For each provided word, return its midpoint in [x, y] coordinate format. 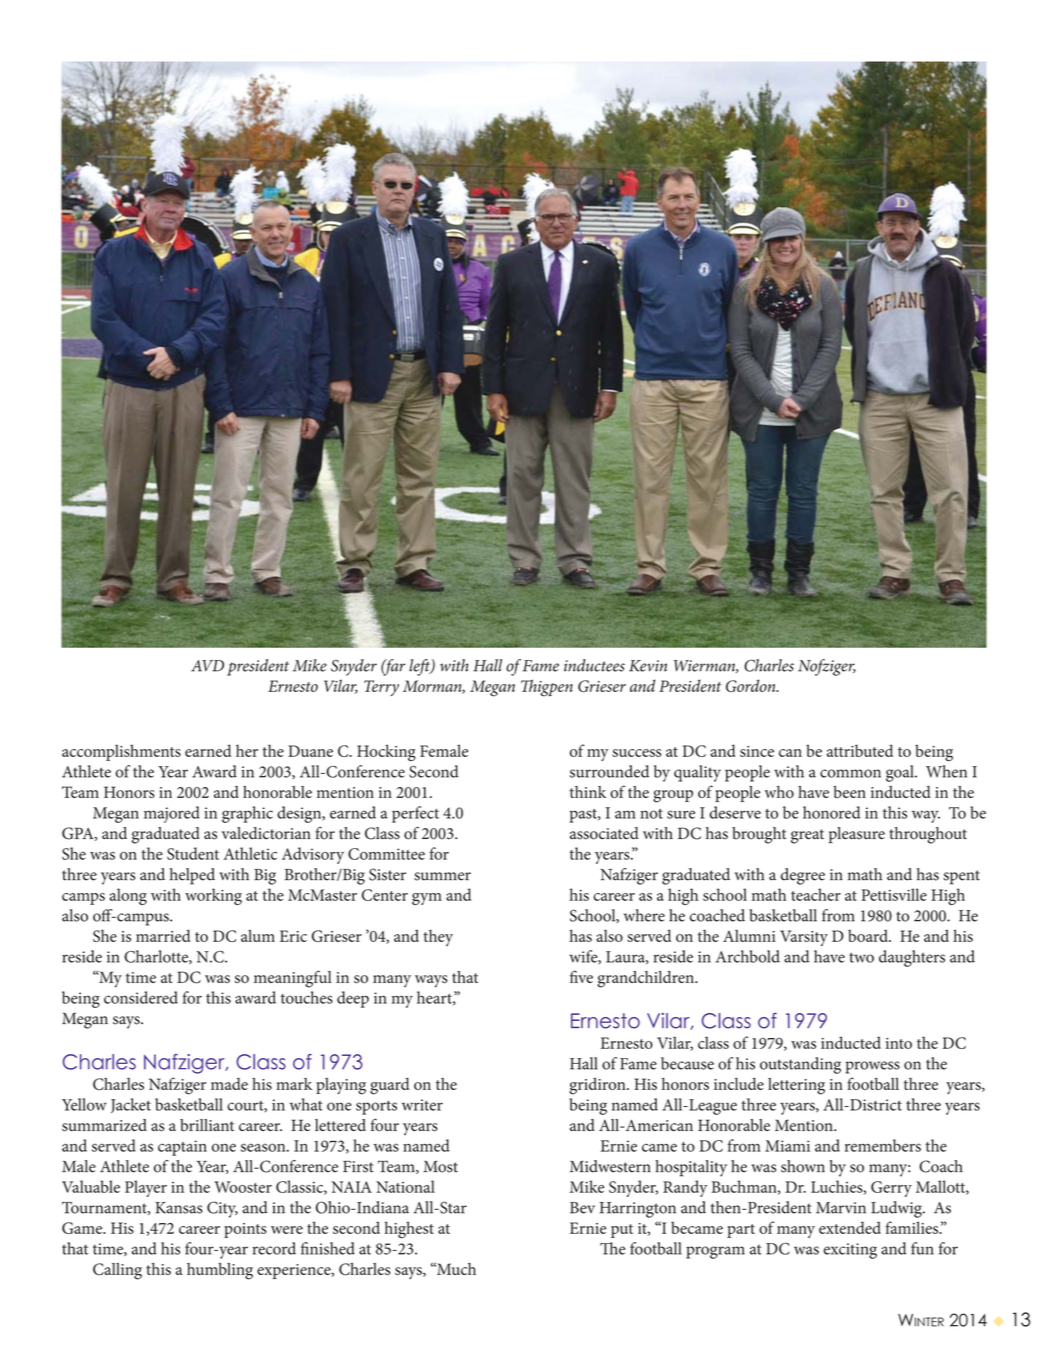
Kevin [648, 666]
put [622, 1231]
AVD [207, 666]
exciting [850, 1251]
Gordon [752, 685]
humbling [220, 1271]
